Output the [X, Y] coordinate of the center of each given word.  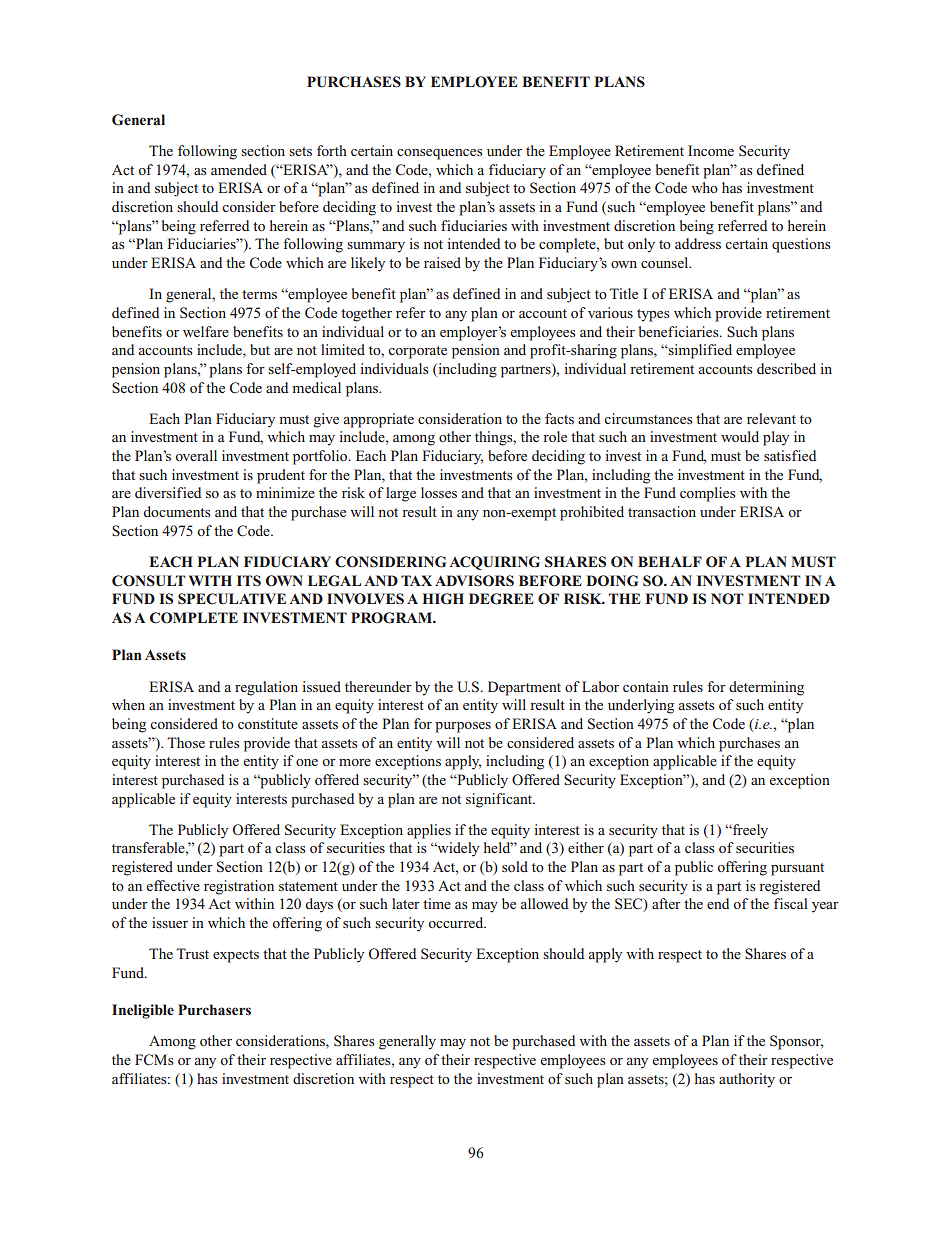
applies [429, 831]
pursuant [797, 869]
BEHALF [670, 561]
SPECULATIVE [232, 599]
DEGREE [501, 599]
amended [239, 169]
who [704, 187]
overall [196, 455]
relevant [771, 418]
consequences [440, 154]
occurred [457, 922]
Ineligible [143, 1011]
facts [559, 418]
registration [239, 887]
